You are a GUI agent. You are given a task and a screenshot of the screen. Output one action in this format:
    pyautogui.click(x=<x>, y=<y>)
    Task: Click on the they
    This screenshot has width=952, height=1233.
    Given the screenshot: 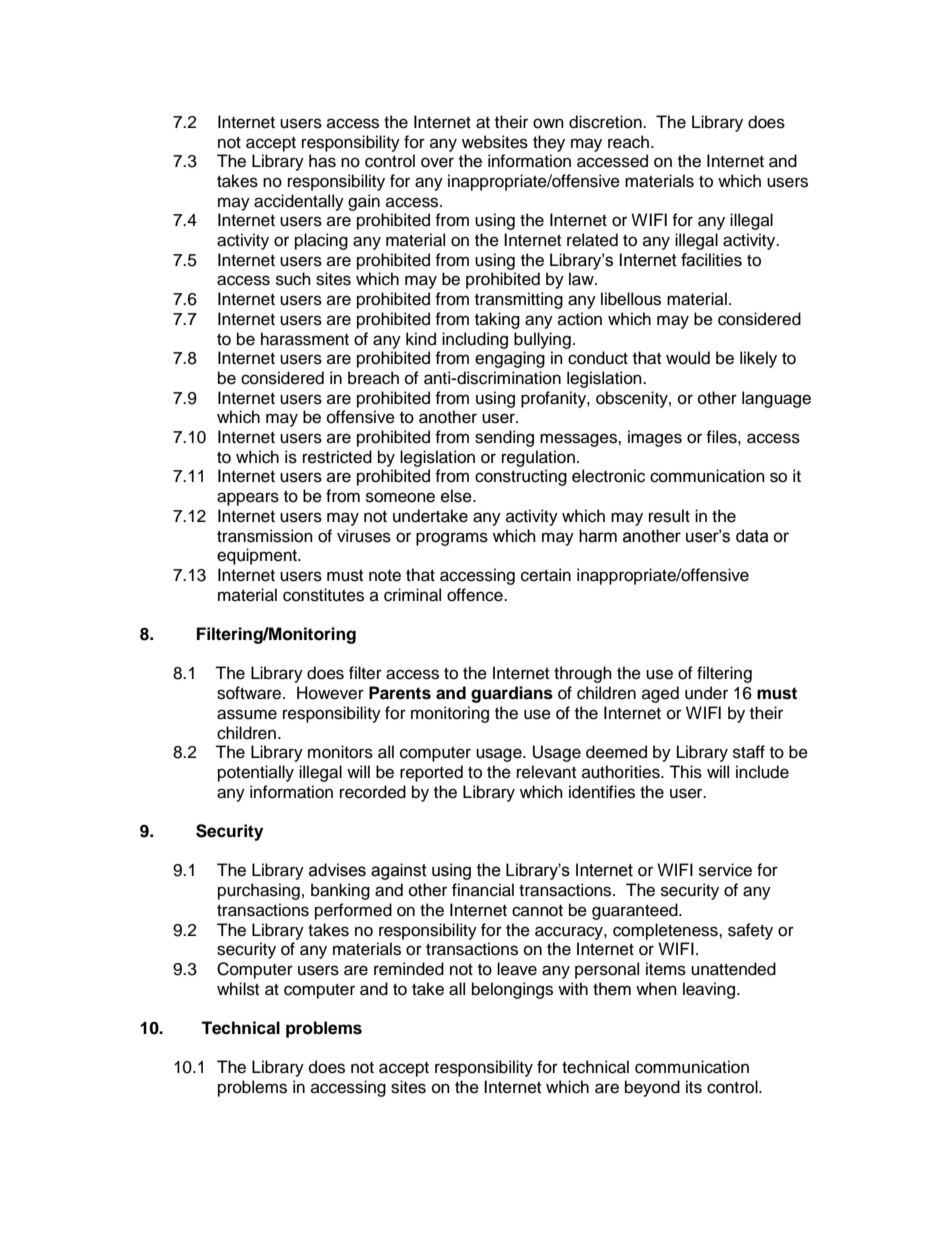 What is the action you would take?
    pyautogui.click(x=549, y=143)
